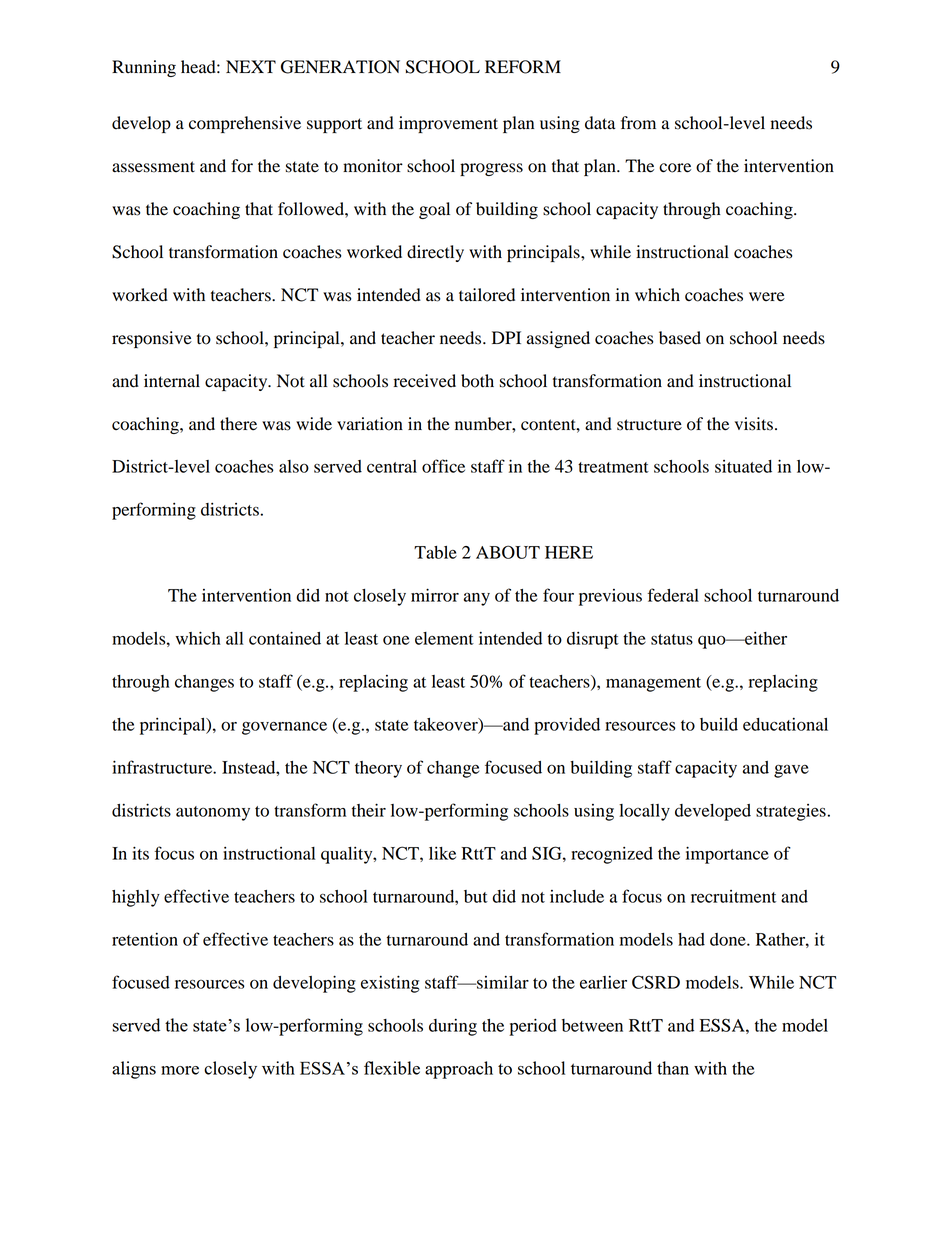 This screenshot has width=952, height=1233. What do you see at coordinates (727, 855) in the screenshot?
I see `importance` at bounding box center [727, 855].
